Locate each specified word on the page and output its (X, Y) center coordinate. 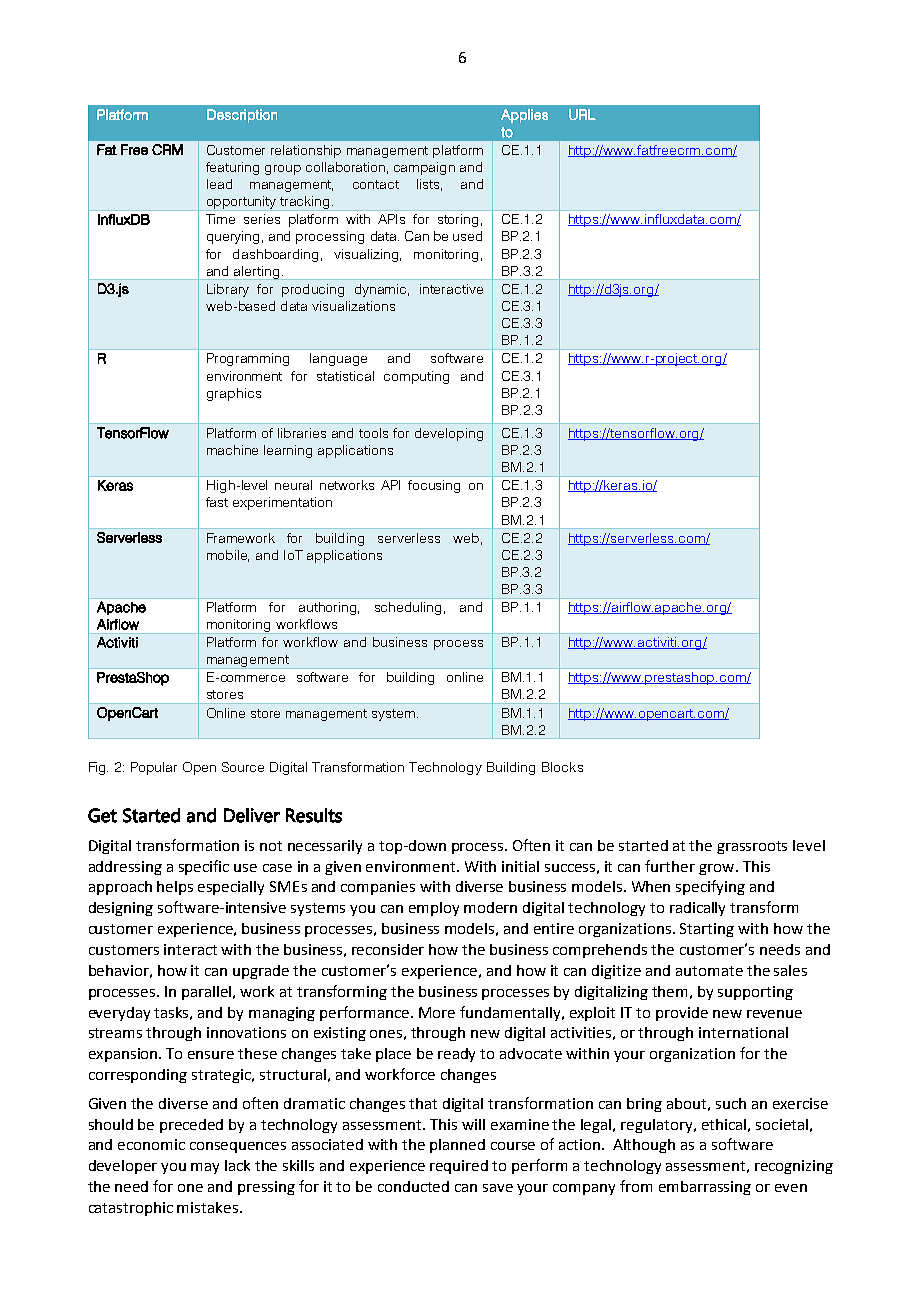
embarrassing (705, 1188)
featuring (232, 168)
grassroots (752, 847)
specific (204, 867)
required (459, 1167)
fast (217, 502)
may (205, 1168)
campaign (424, 168)
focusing (434, 486)
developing (449, 434)
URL (582, 114)
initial (520, 866)
